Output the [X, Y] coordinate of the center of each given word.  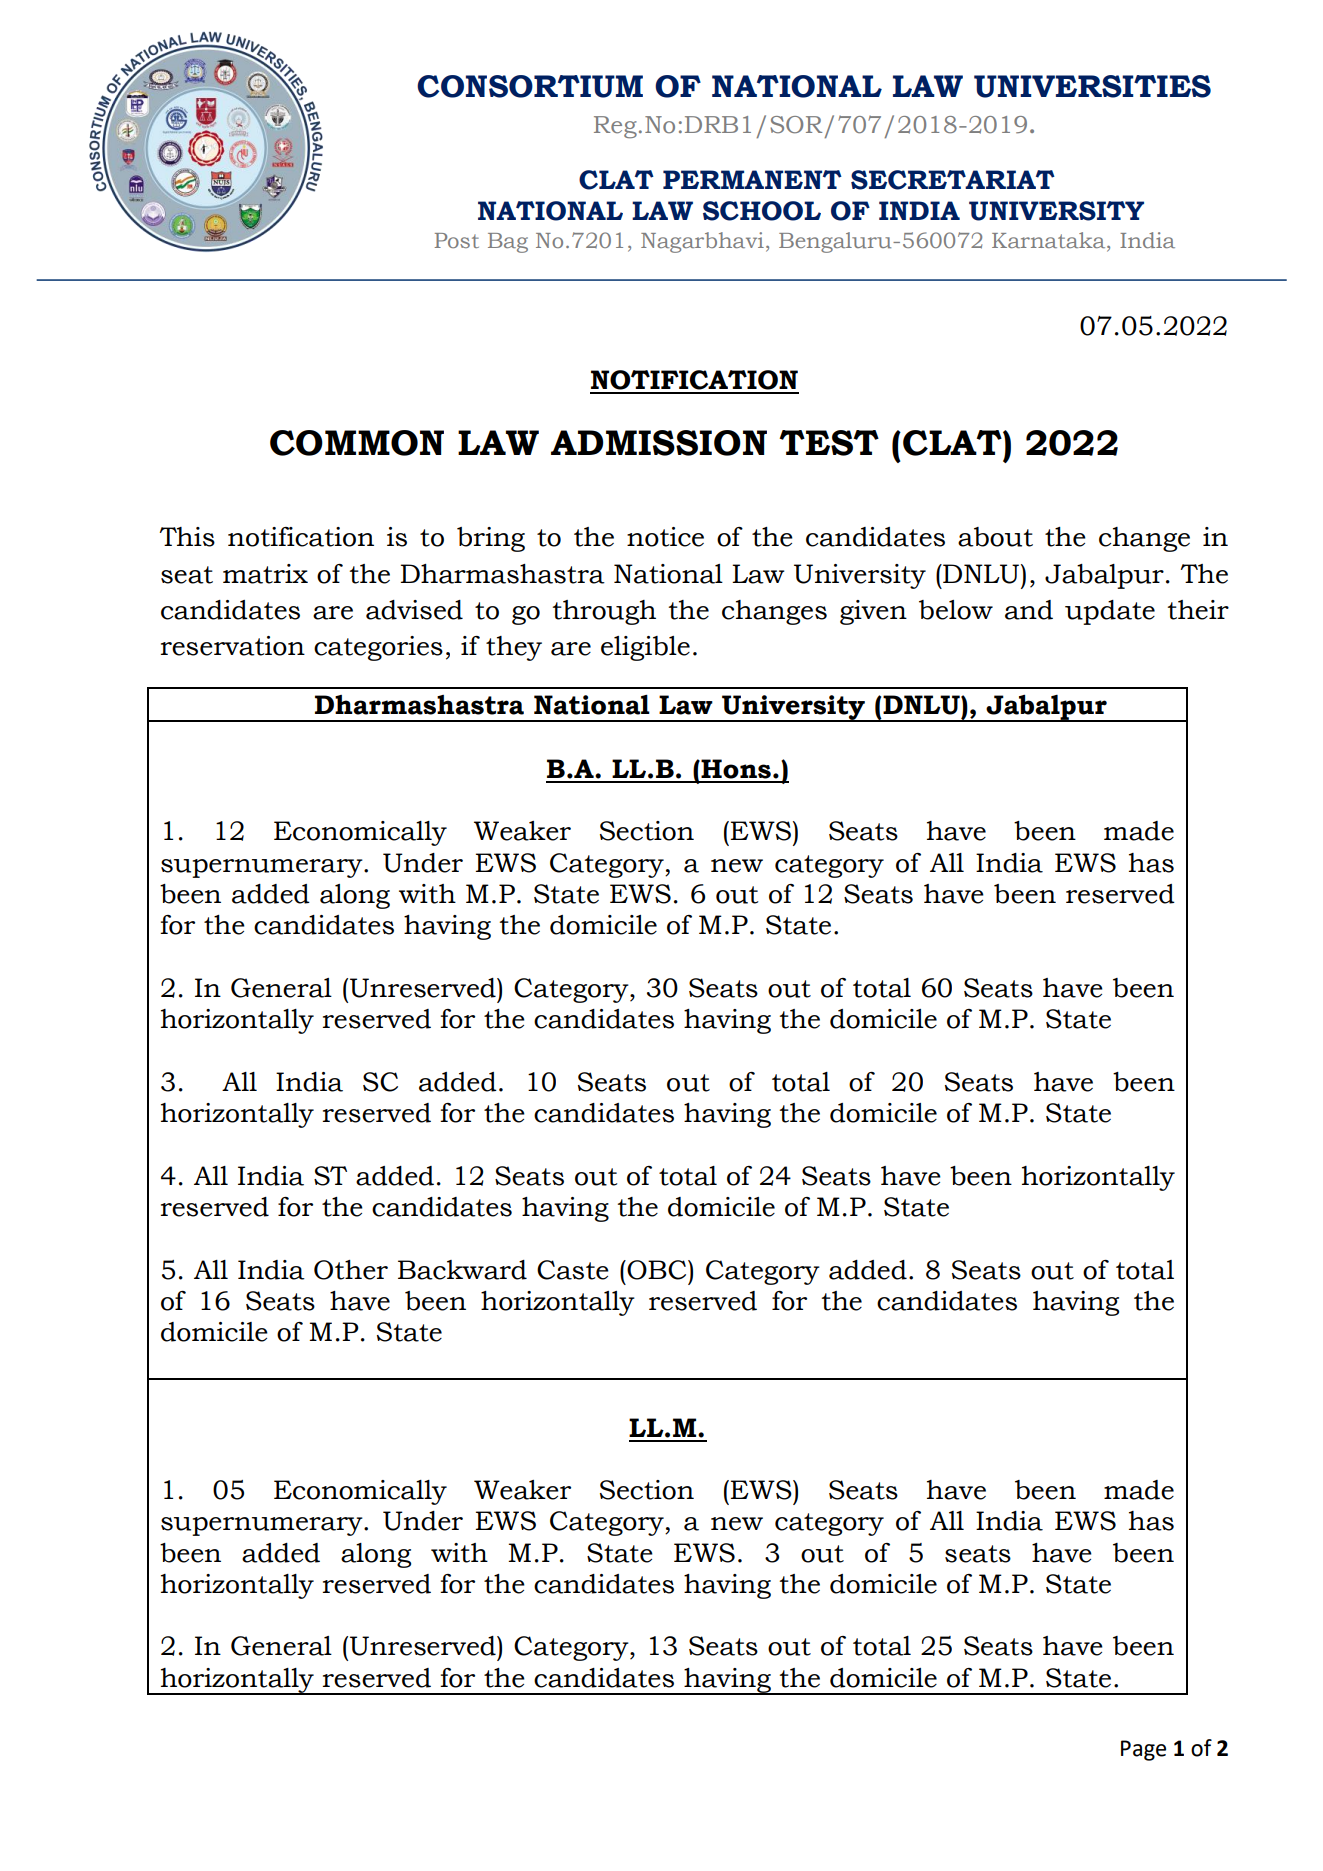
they [514, 648]
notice [665, 537]
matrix [265, 574]
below [956, 610]
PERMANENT [752, 179]
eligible [645, 648]
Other [351, 1270]
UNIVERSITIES [1092, 86]
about [995, 537]
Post [457, 240]
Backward [462, 1270]
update [1110, 612]
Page [1143, 1750]
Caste [573, 1270]
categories [378, 648]
